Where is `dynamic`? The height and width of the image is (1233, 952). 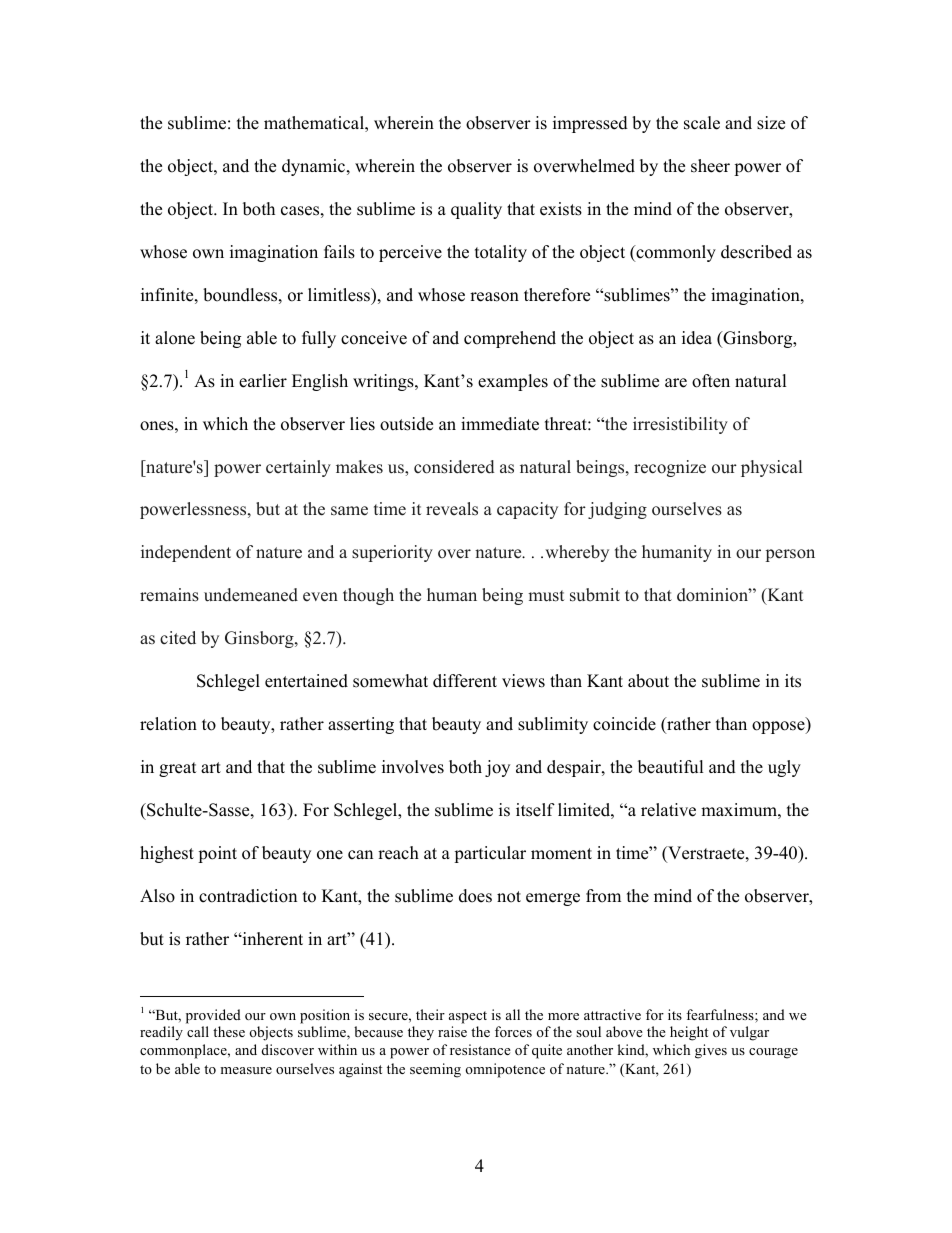
dynamic is located at coordinates (315, 167).
